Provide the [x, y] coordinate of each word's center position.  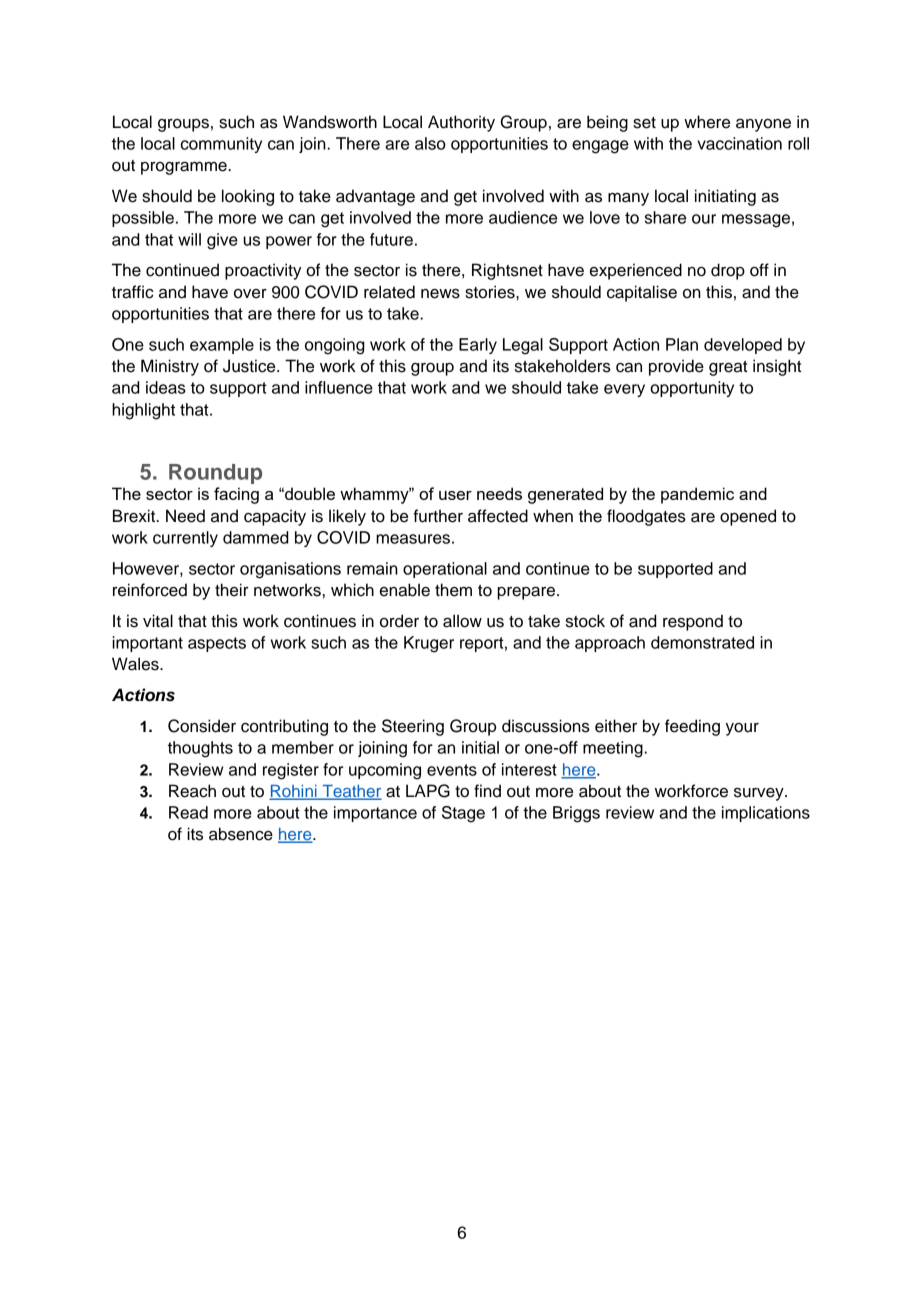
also [430, 143]
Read [188, 812]
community [221, 145]
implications [766, 814]
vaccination [739, 143]
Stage [463, 814]
